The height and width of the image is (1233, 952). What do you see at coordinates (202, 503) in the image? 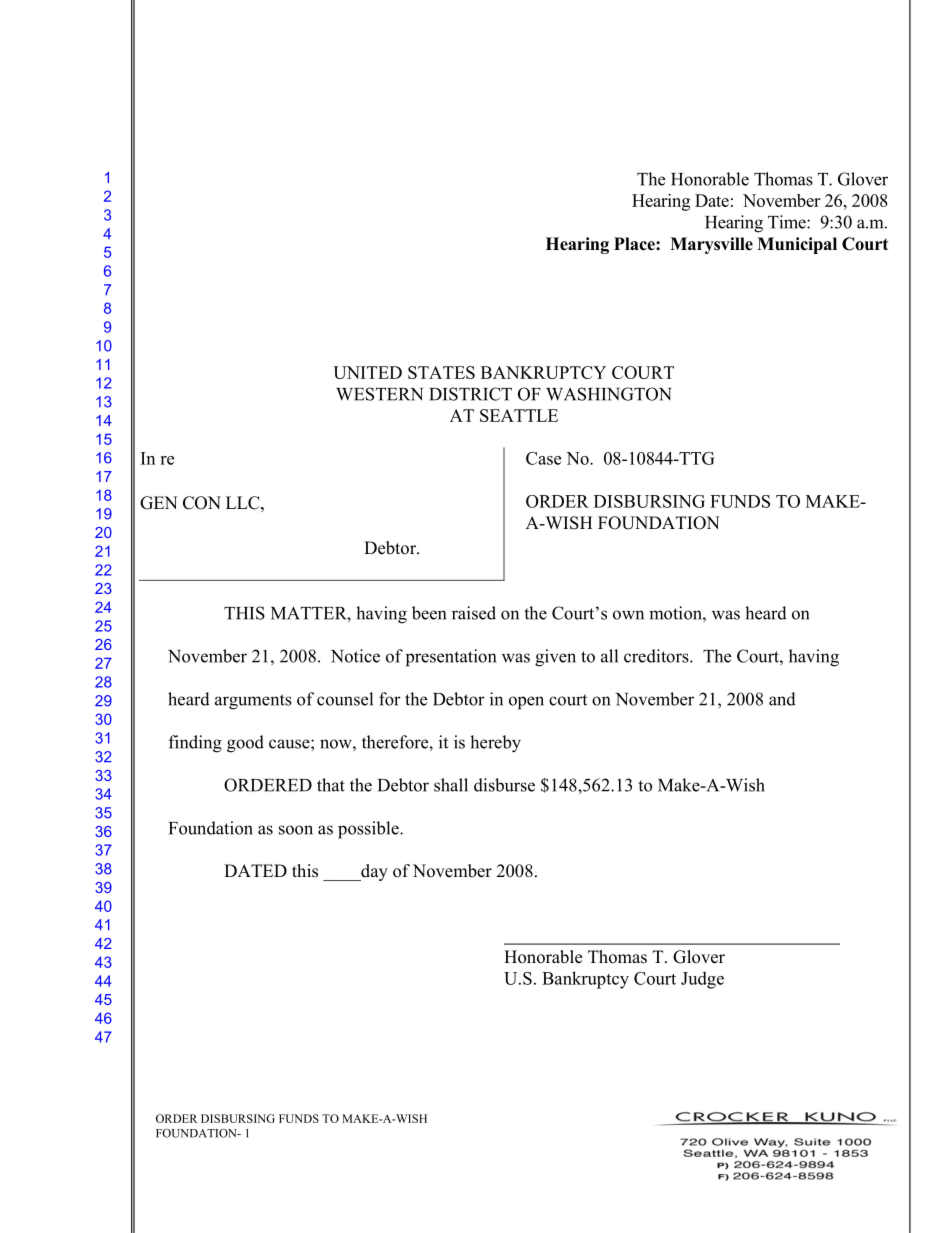
I see `CON` at bounding box center [202, 503].
